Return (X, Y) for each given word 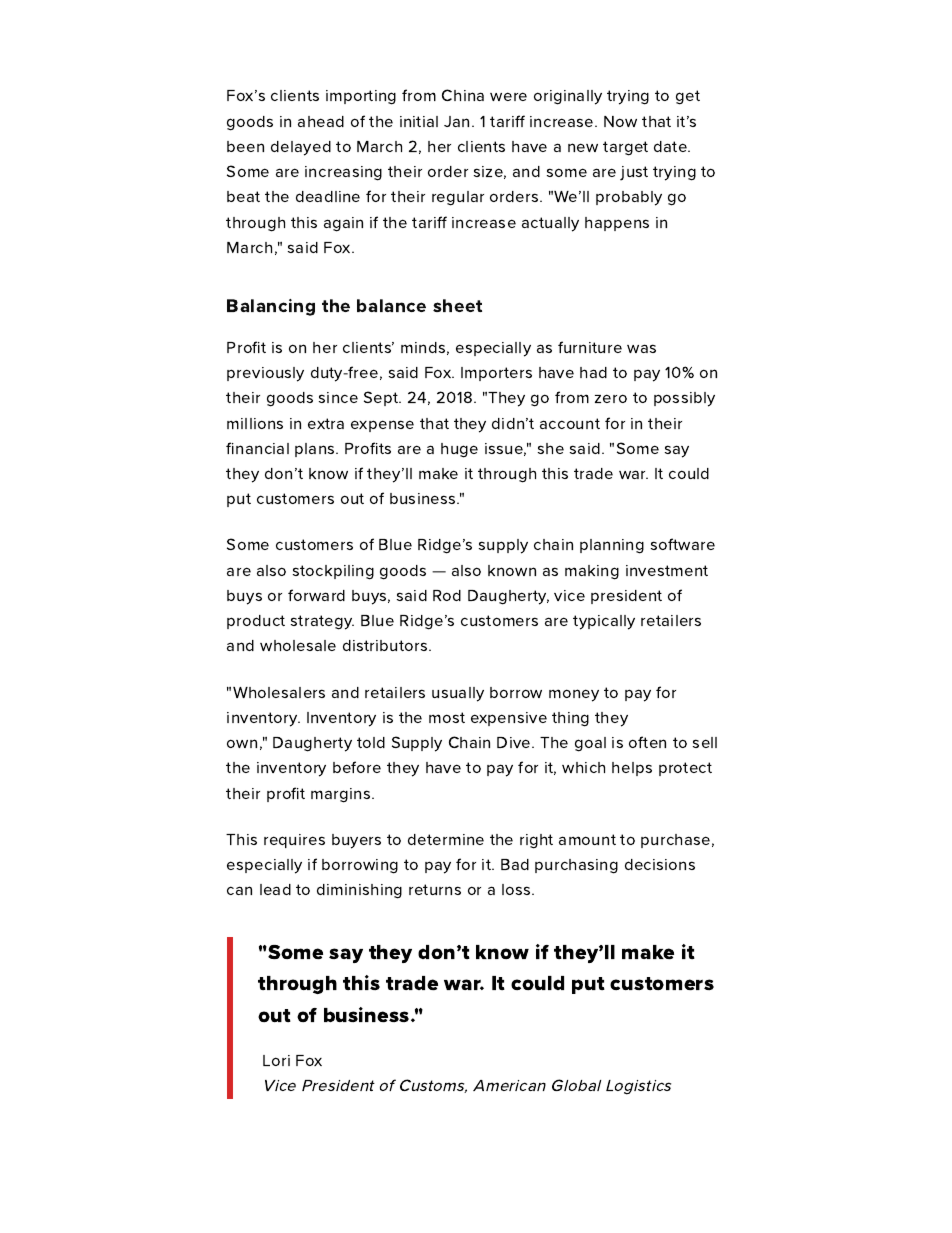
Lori (276, 1060)
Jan (456, 121)
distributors (386, 645)
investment (667, 570)
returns (435, 889)
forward (316, 595)
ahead (321, 121)
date (671, 146)
